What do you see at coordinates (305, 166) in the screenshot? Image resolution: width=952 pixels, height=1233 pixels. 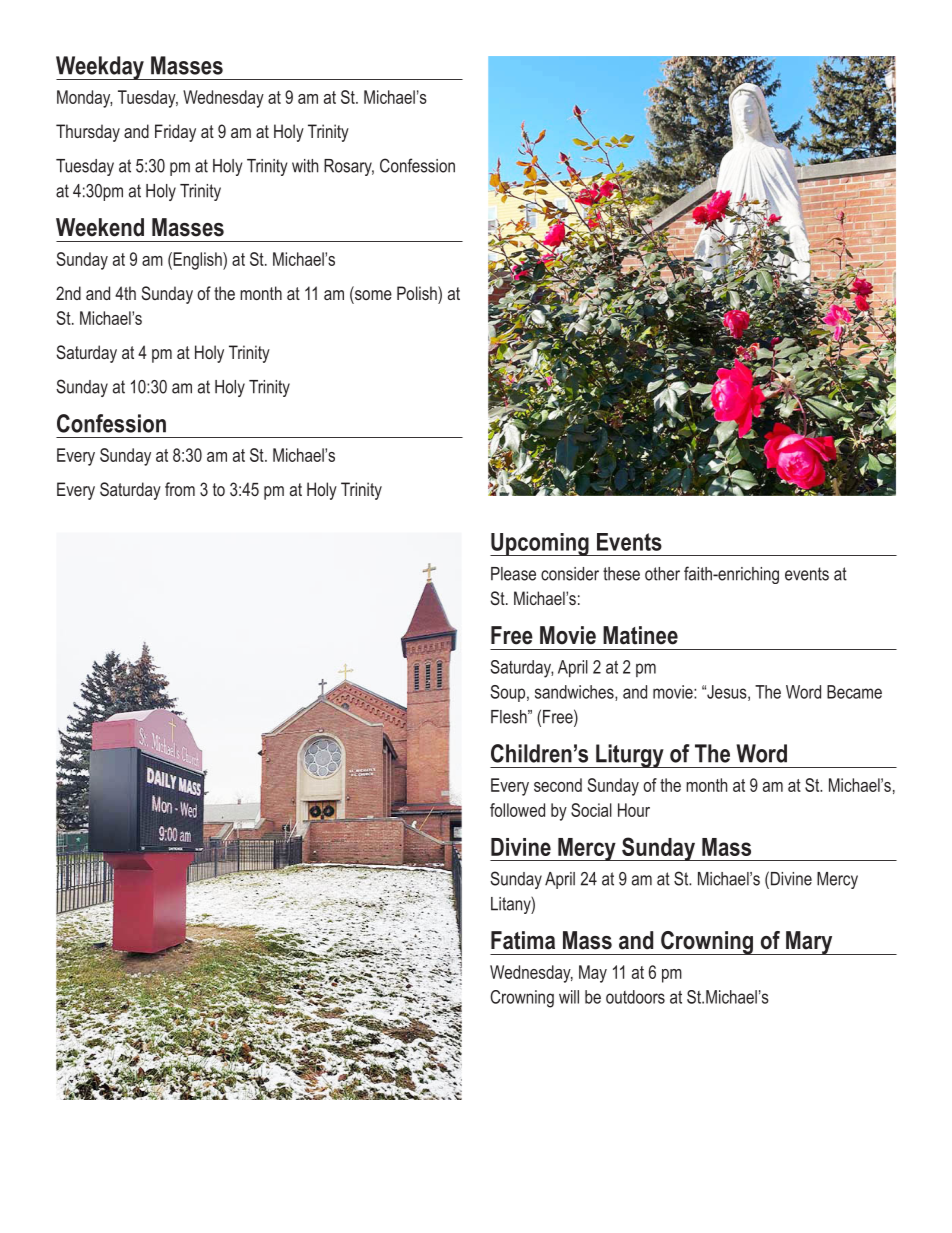 I see `with` at bounding box center [305, 166].
